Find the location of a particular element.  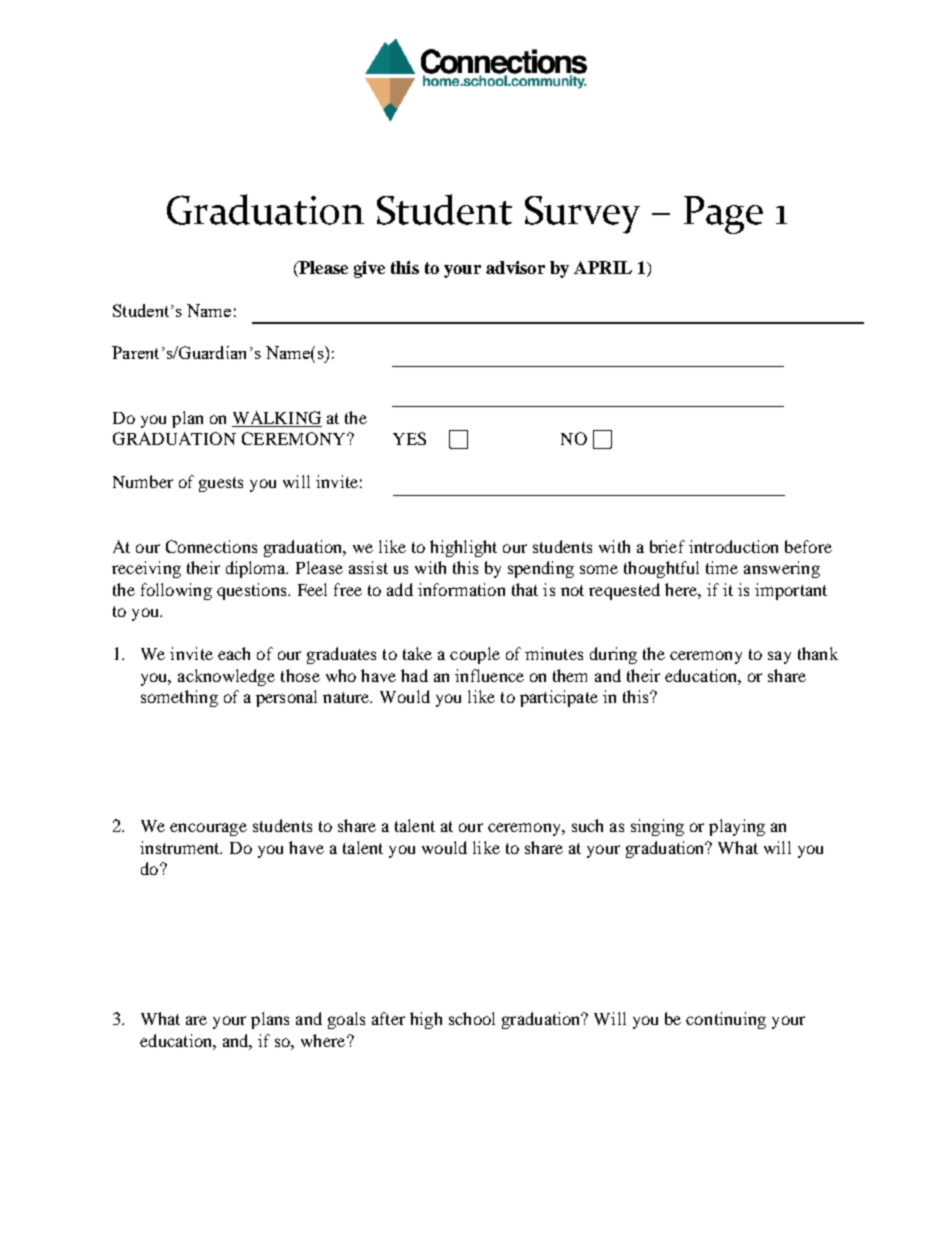

introduction is located at coordinates (733, 546).
